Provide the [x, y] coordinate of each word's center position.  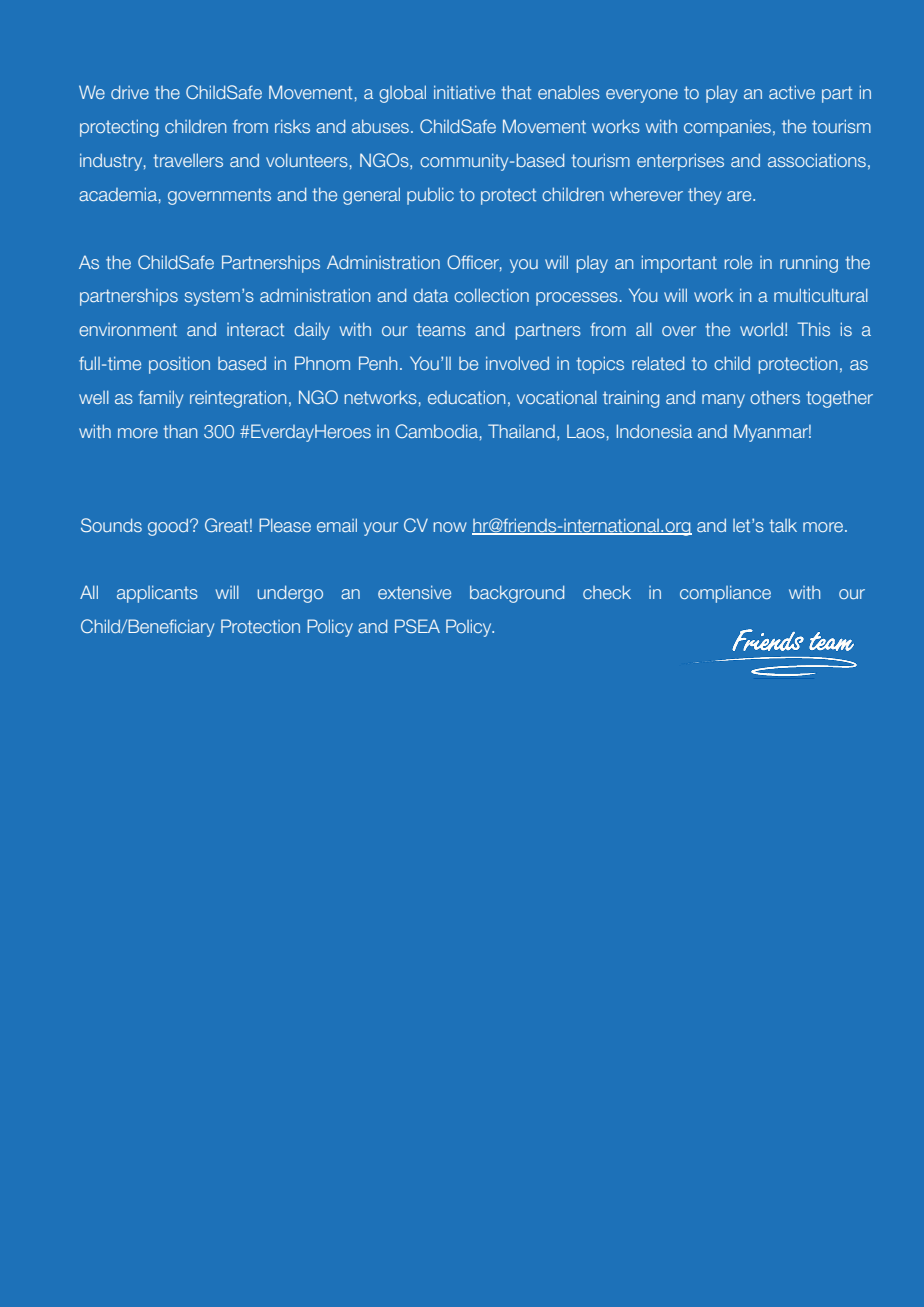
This [813, 329]
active [792, 92]
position [179, 365]
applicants [157, 594]
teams [441, 329]
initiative [464, 92]
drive [130, 92]
